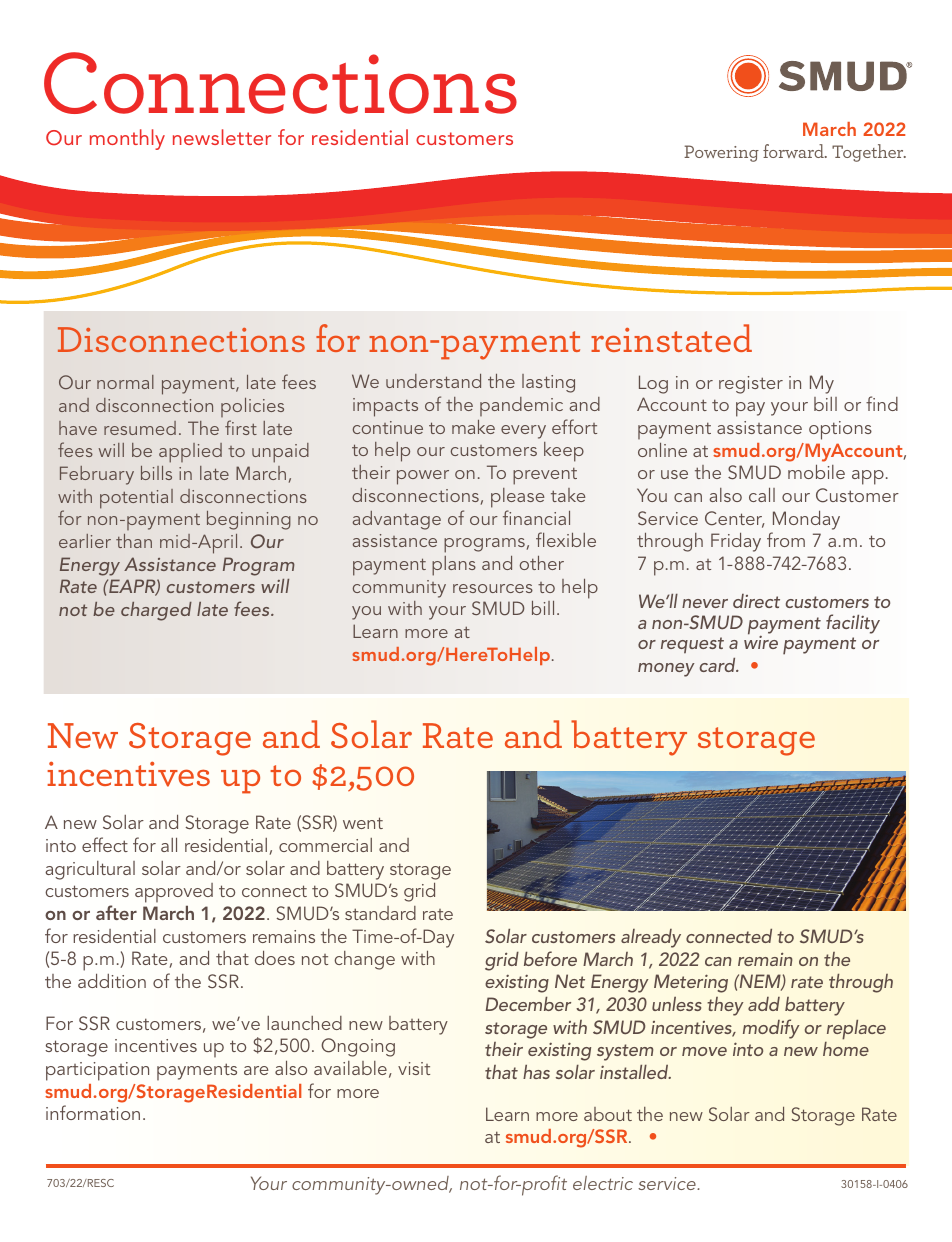  I want to click on information, so click(93, 1112).
